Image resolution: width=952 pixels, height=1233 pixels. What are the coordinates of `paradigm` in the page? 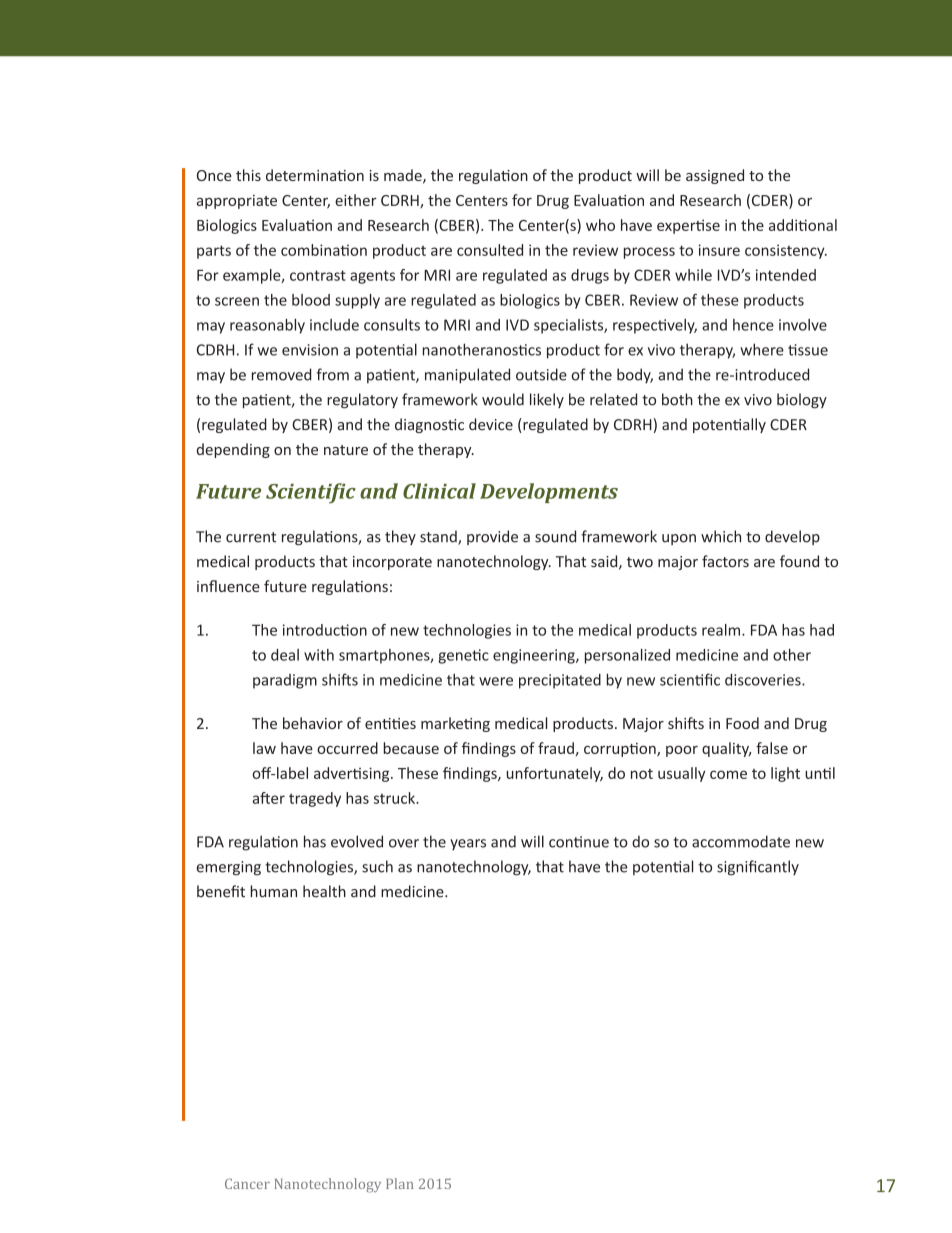 It's located at (285, 681).
